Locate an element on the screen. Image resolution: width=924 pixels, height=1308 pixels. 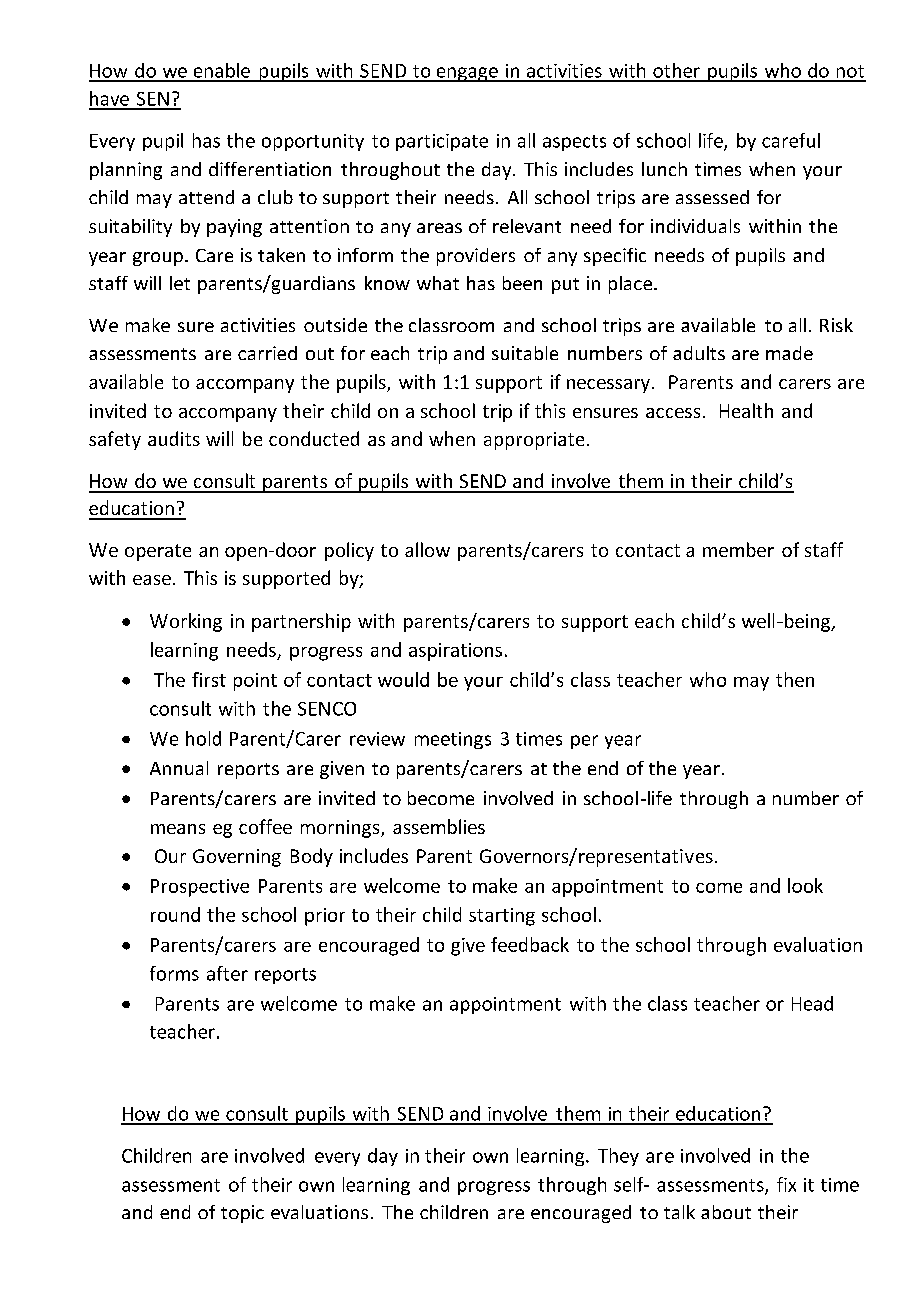
topic is located at coordinates (242, 1214).
